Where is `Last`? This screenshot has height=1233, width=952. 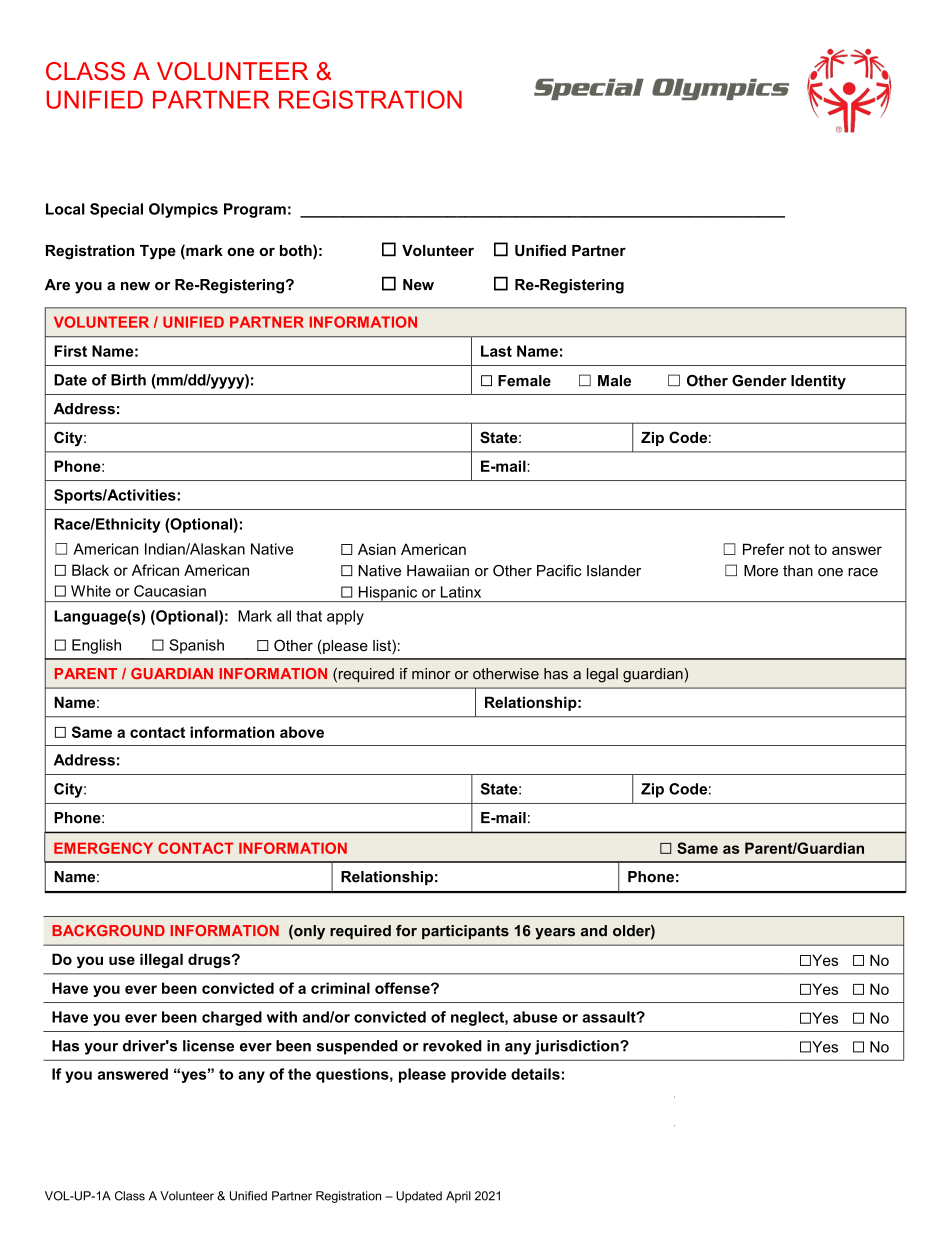
Last is located at coordinates (496, 351).
